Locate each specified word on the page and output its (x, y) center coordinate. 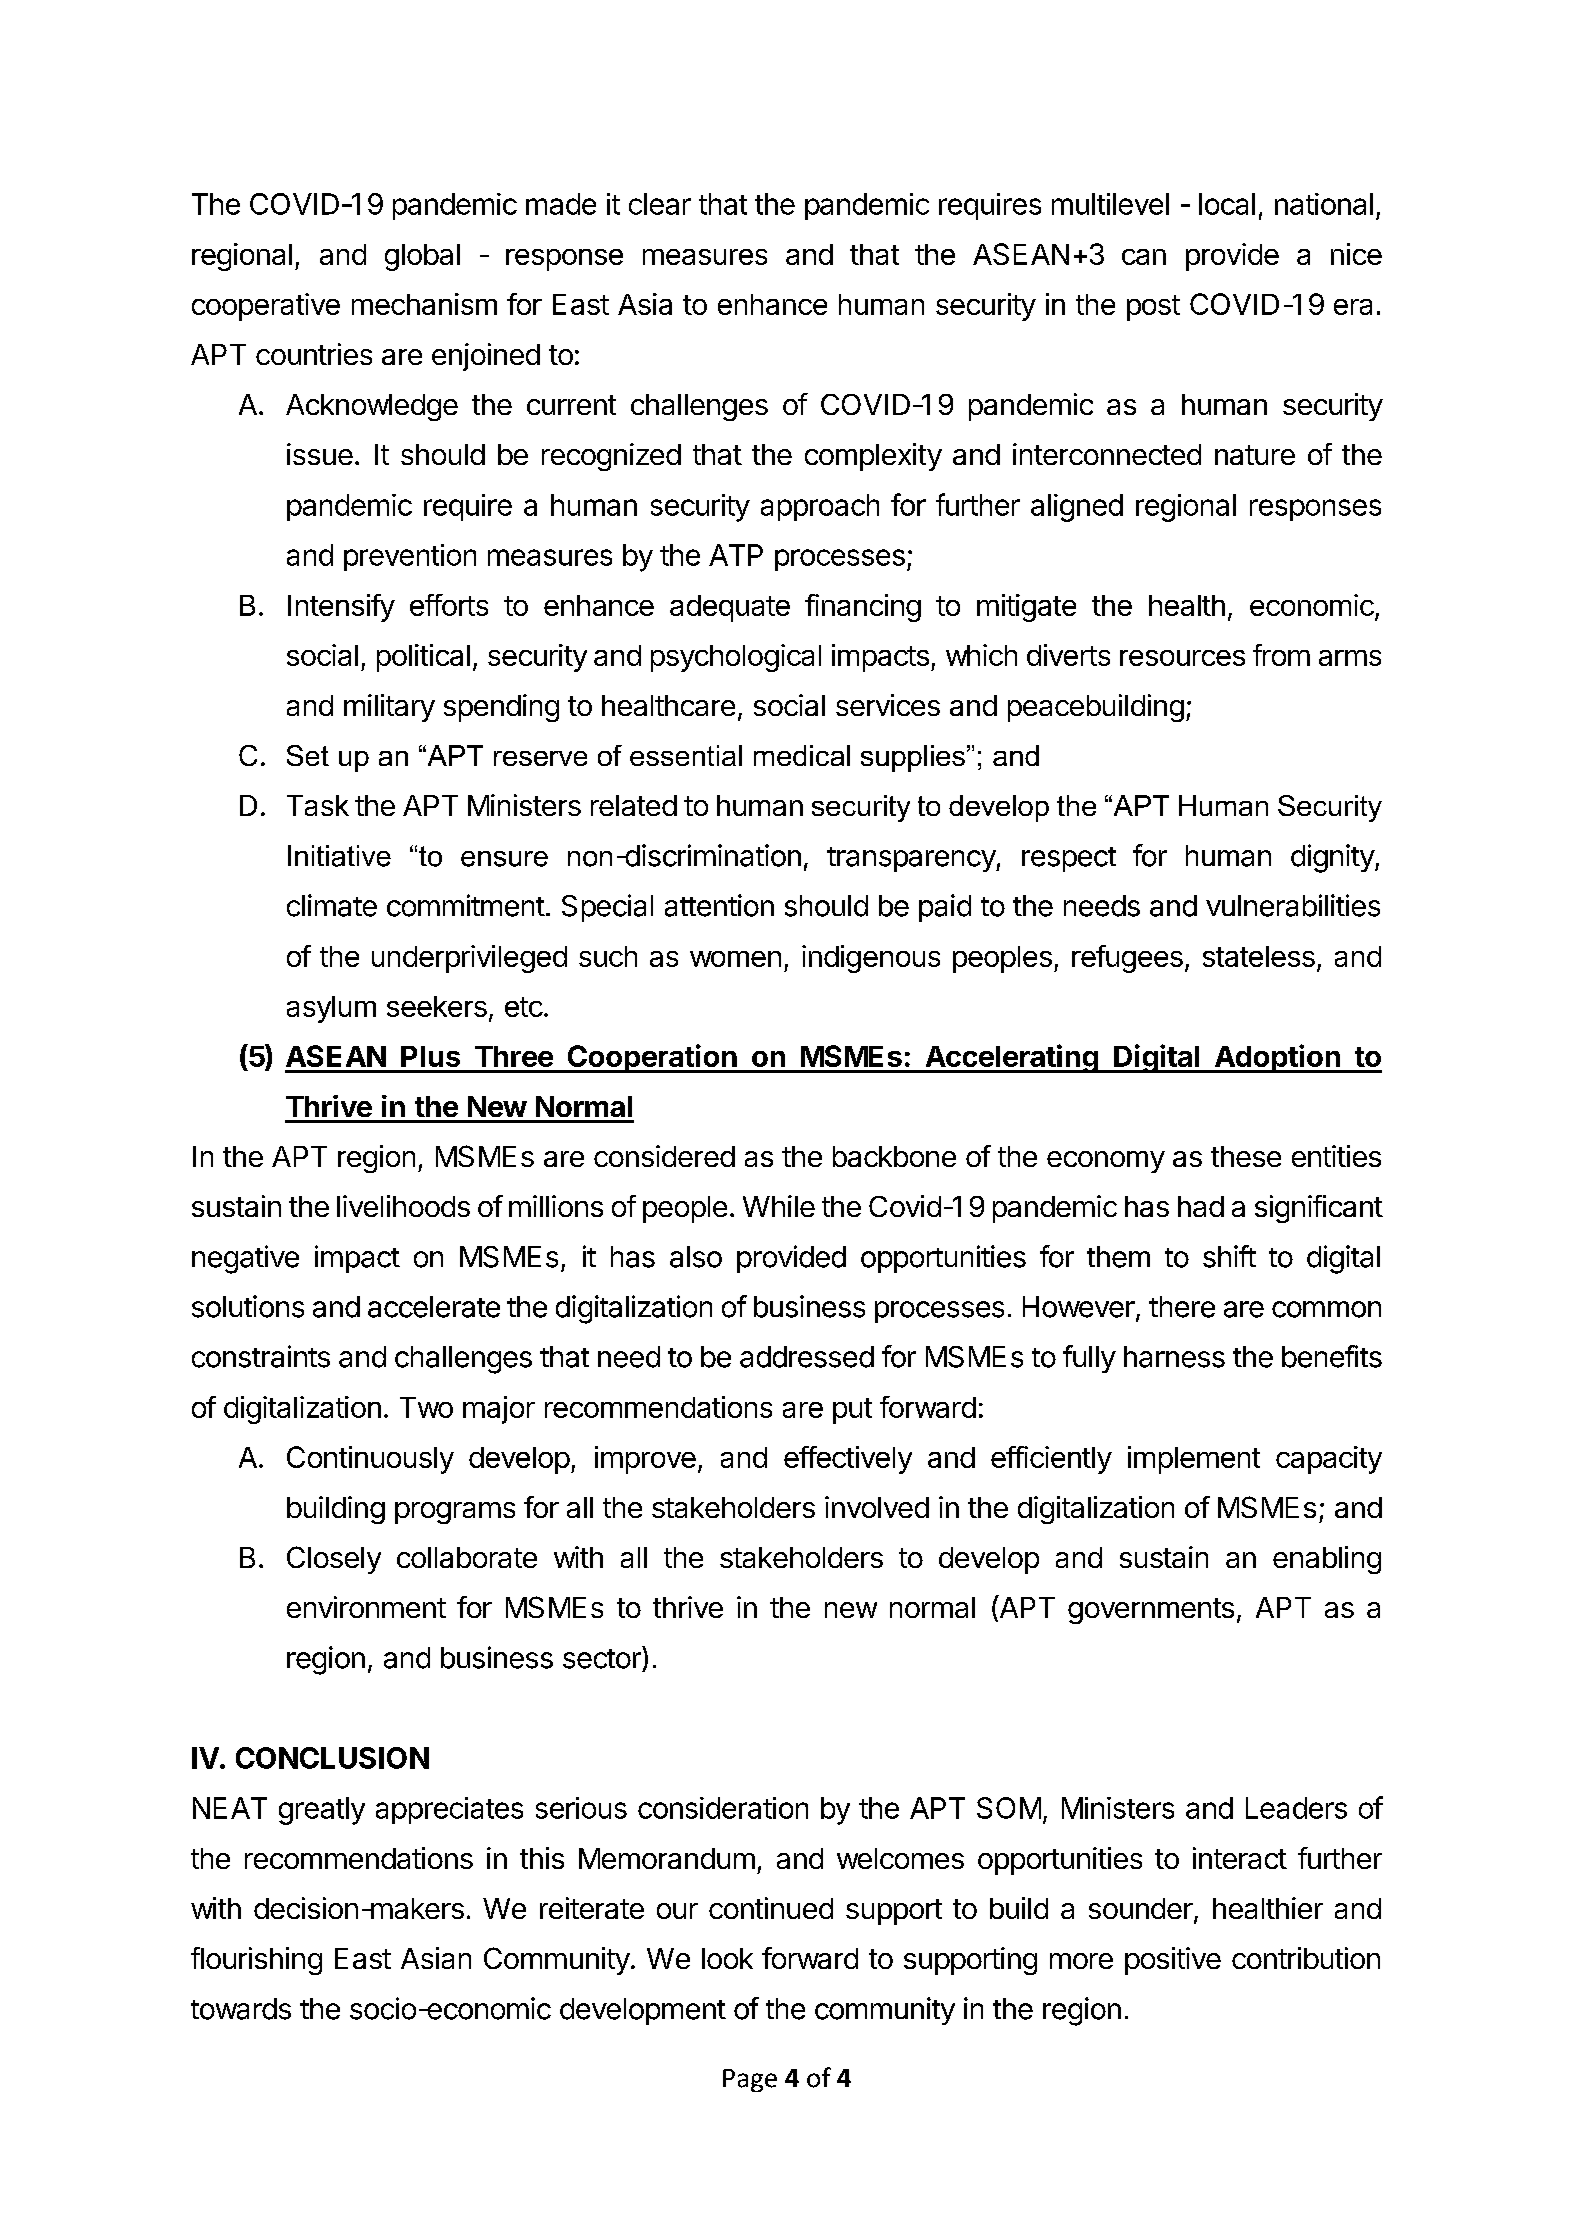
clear (660, 204)
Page (750, 2080)
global (422, 257)
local (1227, 204)
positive (1173, 1961)
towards (241, 2009)
